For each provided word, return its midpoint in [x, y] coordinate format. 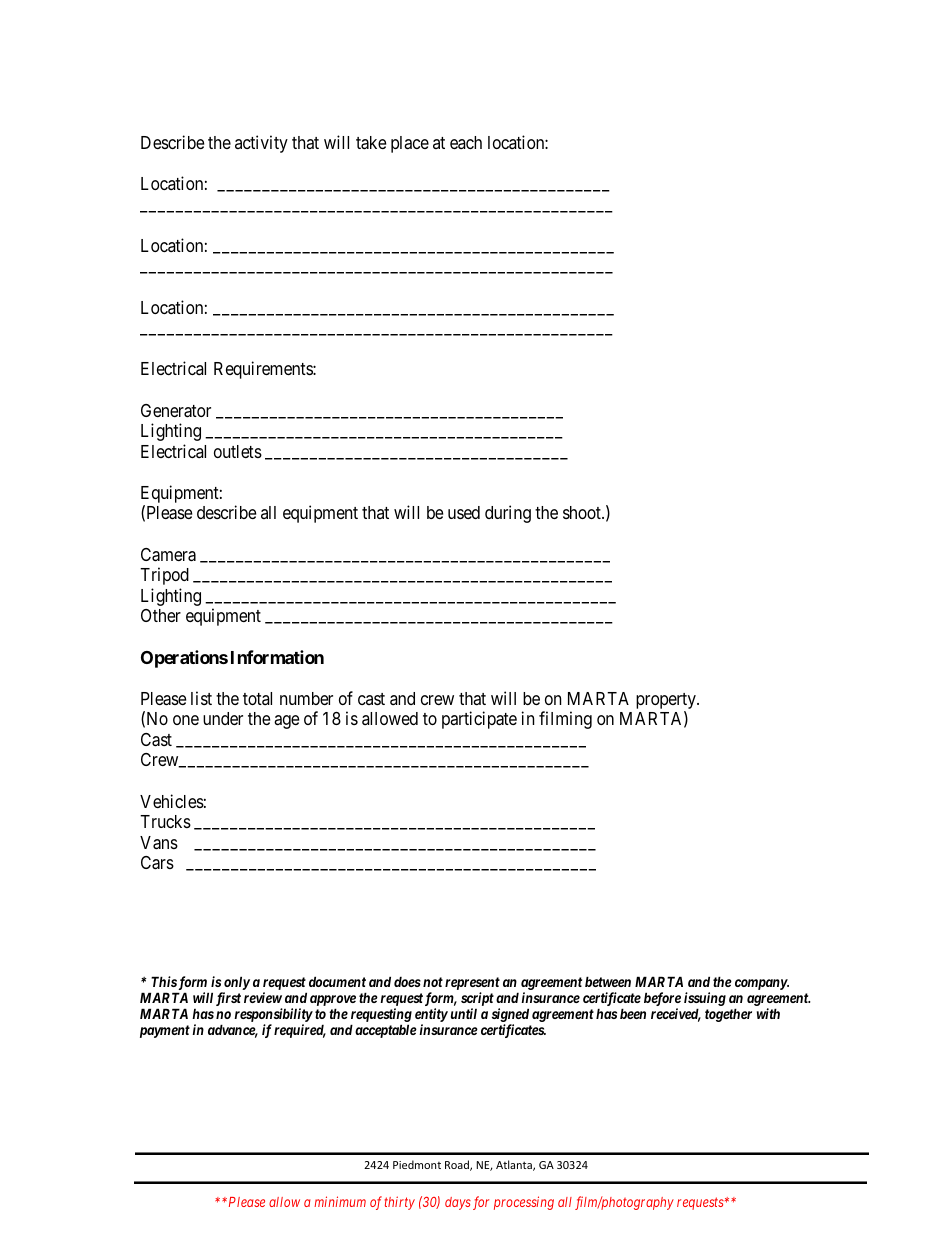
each [466, 142]
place [410, 144]
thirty [400, 1203]
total [257, 698]
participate [479, 720]
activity [261, 144]
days [458, 1203]
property [667, 702]
